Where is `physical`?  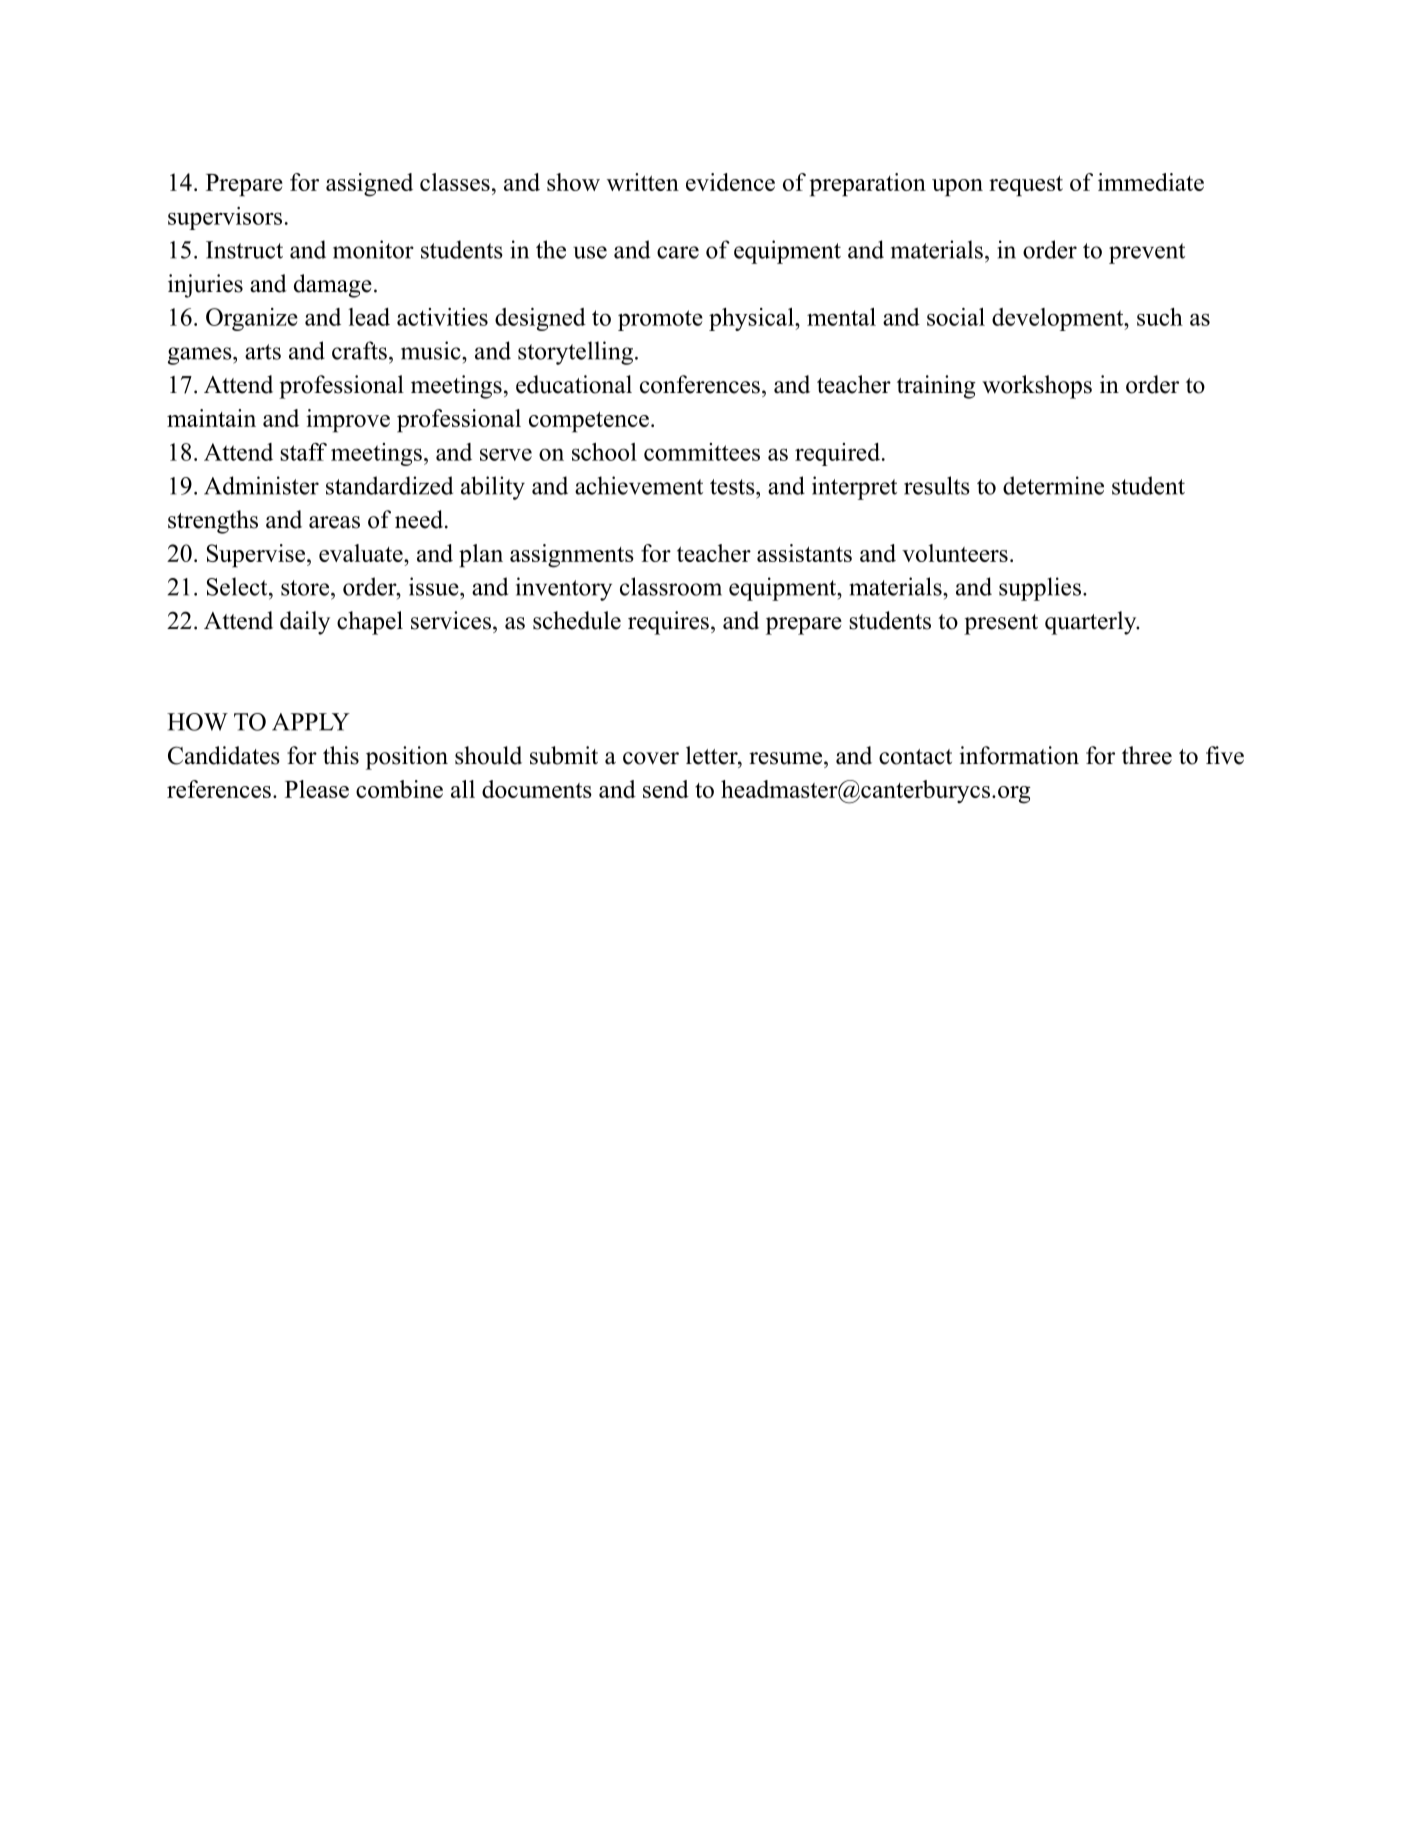 physical is located at coordinates (752, 319).
